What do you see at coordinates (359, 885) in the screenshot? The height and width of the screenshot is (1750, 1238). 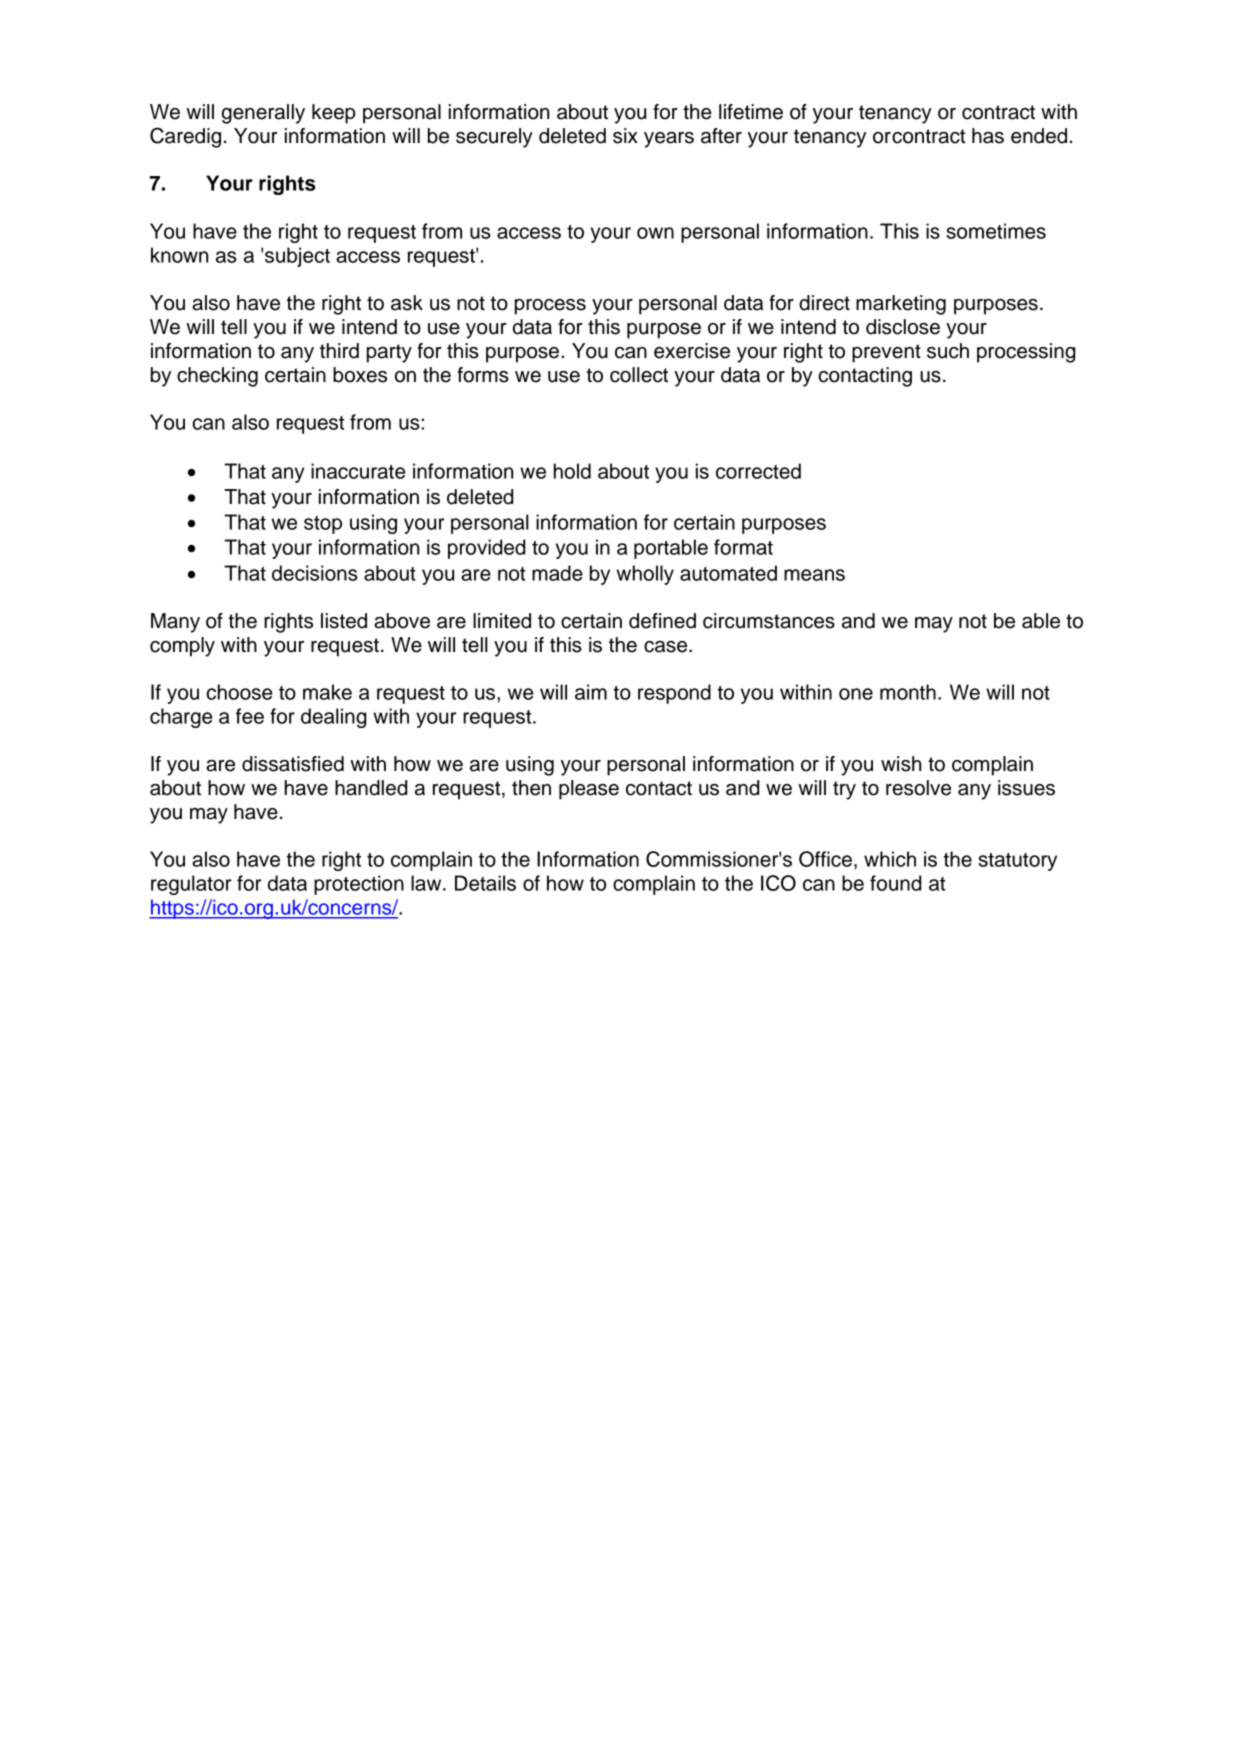 I see `protection` at bounding box center [359, 885].
